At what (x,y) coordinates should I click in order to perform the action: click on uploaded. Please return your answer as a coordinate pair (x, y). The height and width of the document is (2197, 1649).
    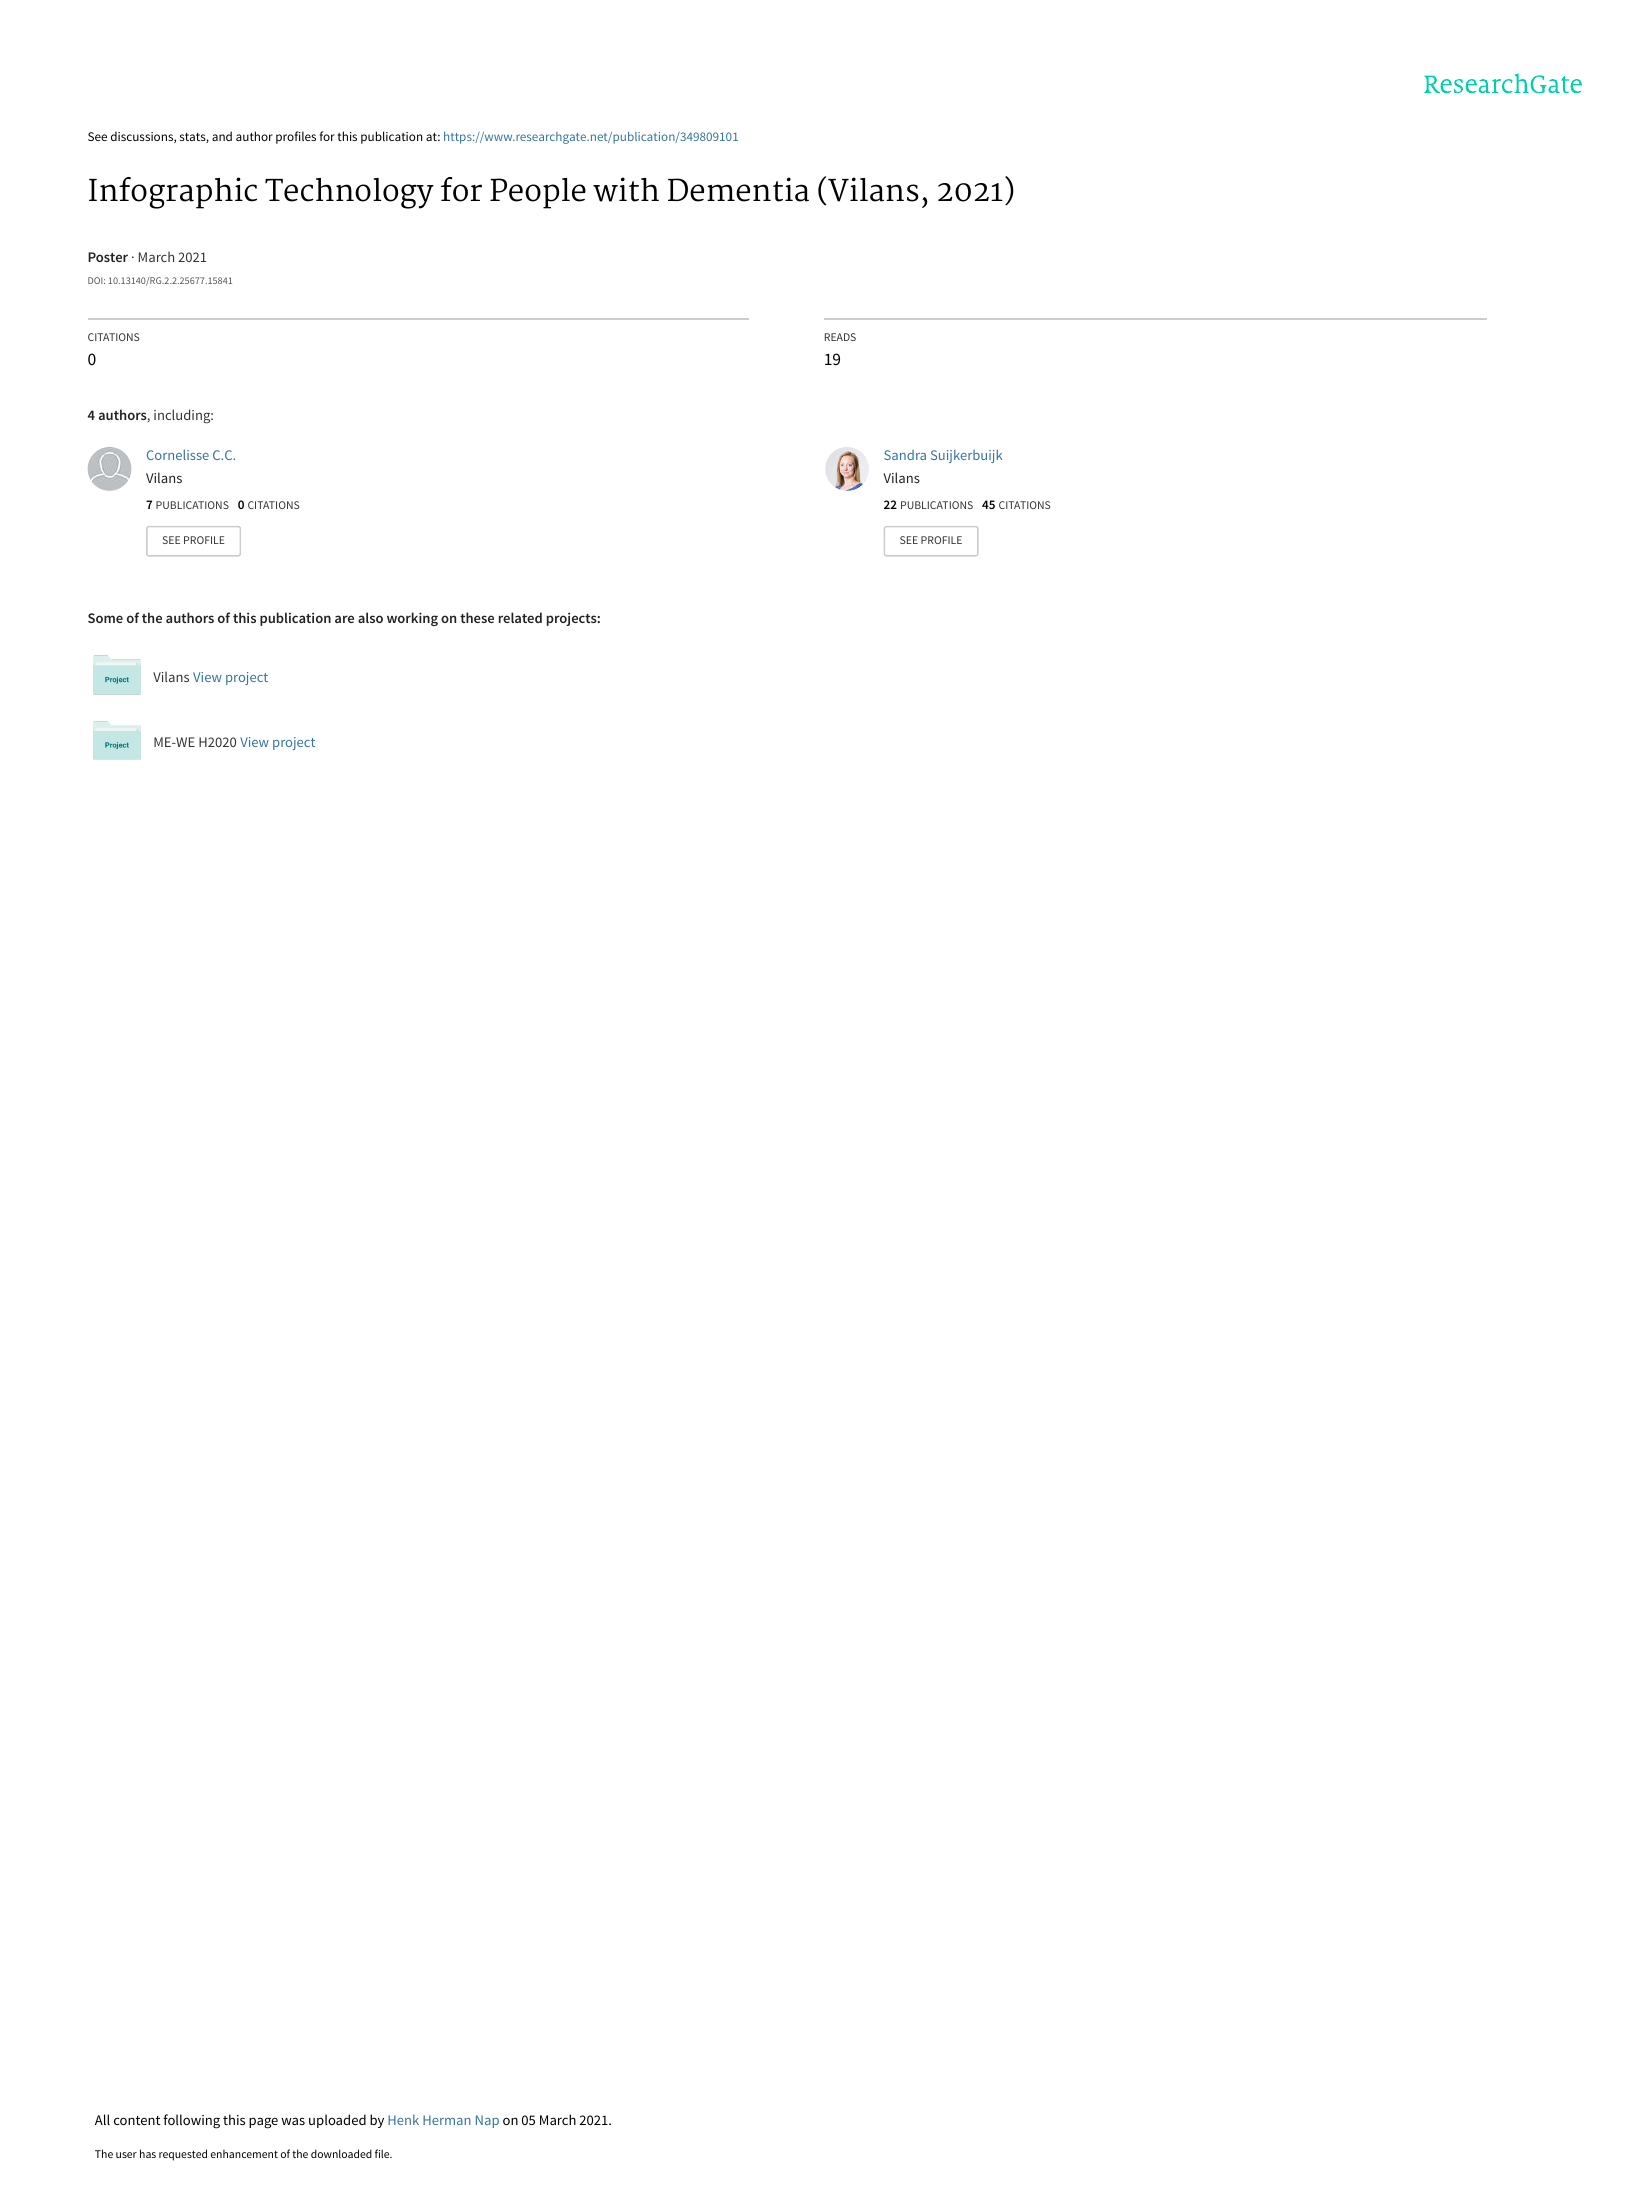
    Looking at the image, I should click on (337, 2121).
